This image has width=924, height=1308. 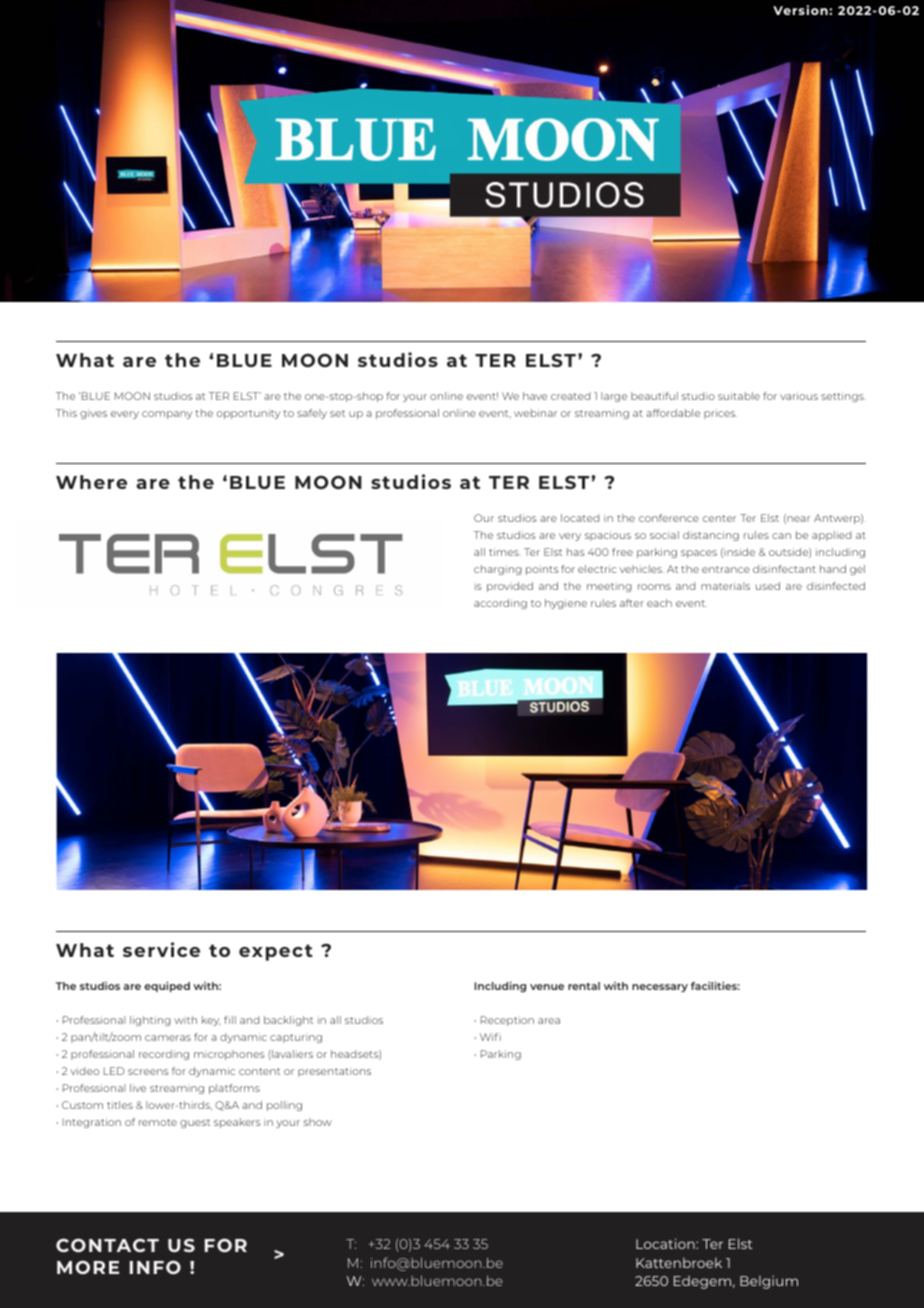 I want to click on CONTACT, so click(x=107, y=1245).
